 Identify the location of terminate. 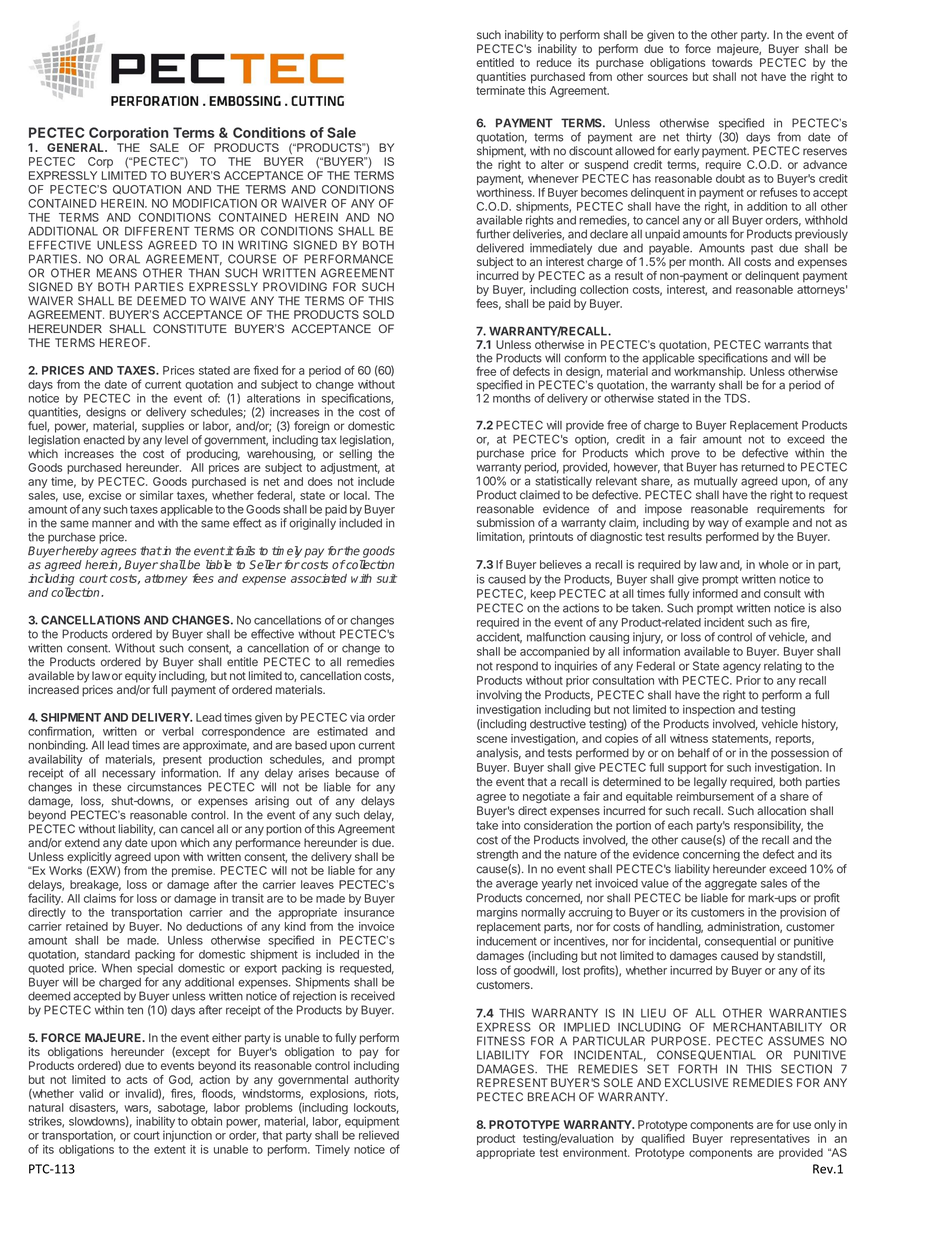
(500, 90).
